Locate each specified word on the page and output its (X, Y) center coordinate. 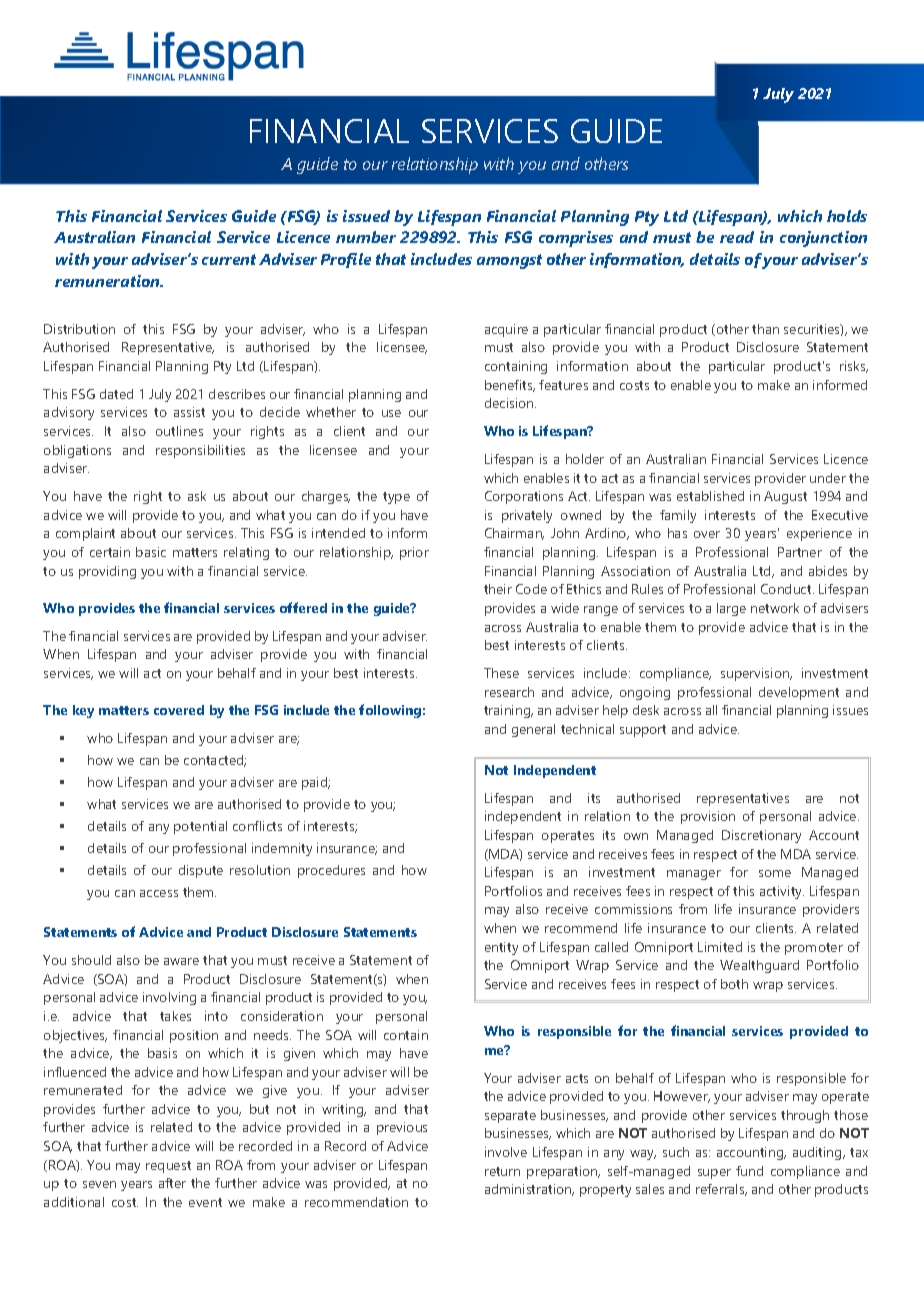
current (229, 259)
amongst (509, 261)
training (508, 711)
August (785, 497)
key (83, 711)
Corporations (524, 497)
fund (749, 1171)
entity (501, 948)
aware (181, 961)
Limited (720, 947)
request (168, 1167)
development (799, 693)
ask (197, 496)
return (502, 1171)
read (737, 237)
